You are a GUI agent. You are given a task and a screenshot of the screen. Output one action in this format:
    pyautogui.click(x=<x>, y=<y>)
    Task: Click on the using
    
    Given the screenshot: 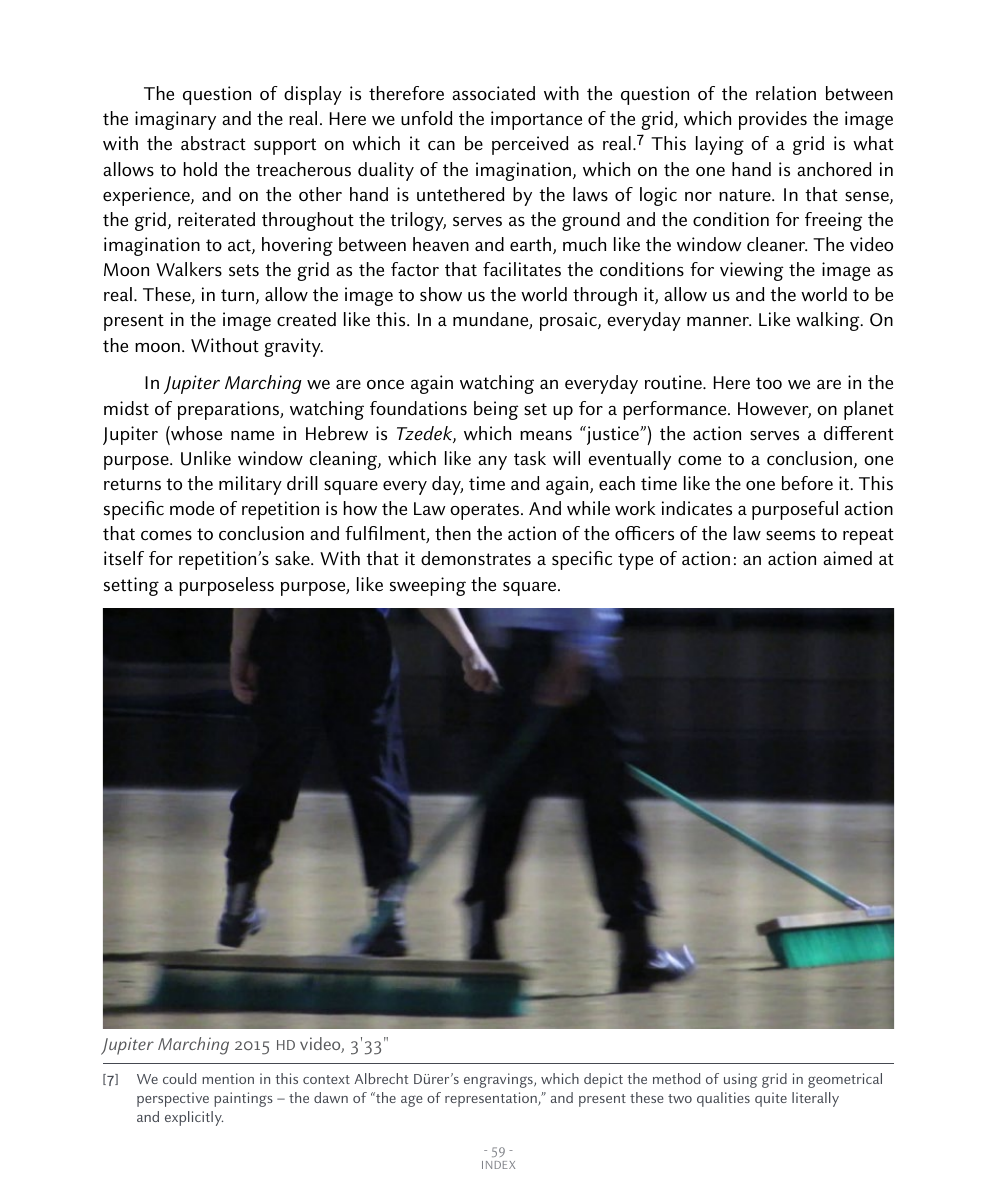 What is the action you would take?
    pyautogui.click(x=740, y=1080)
